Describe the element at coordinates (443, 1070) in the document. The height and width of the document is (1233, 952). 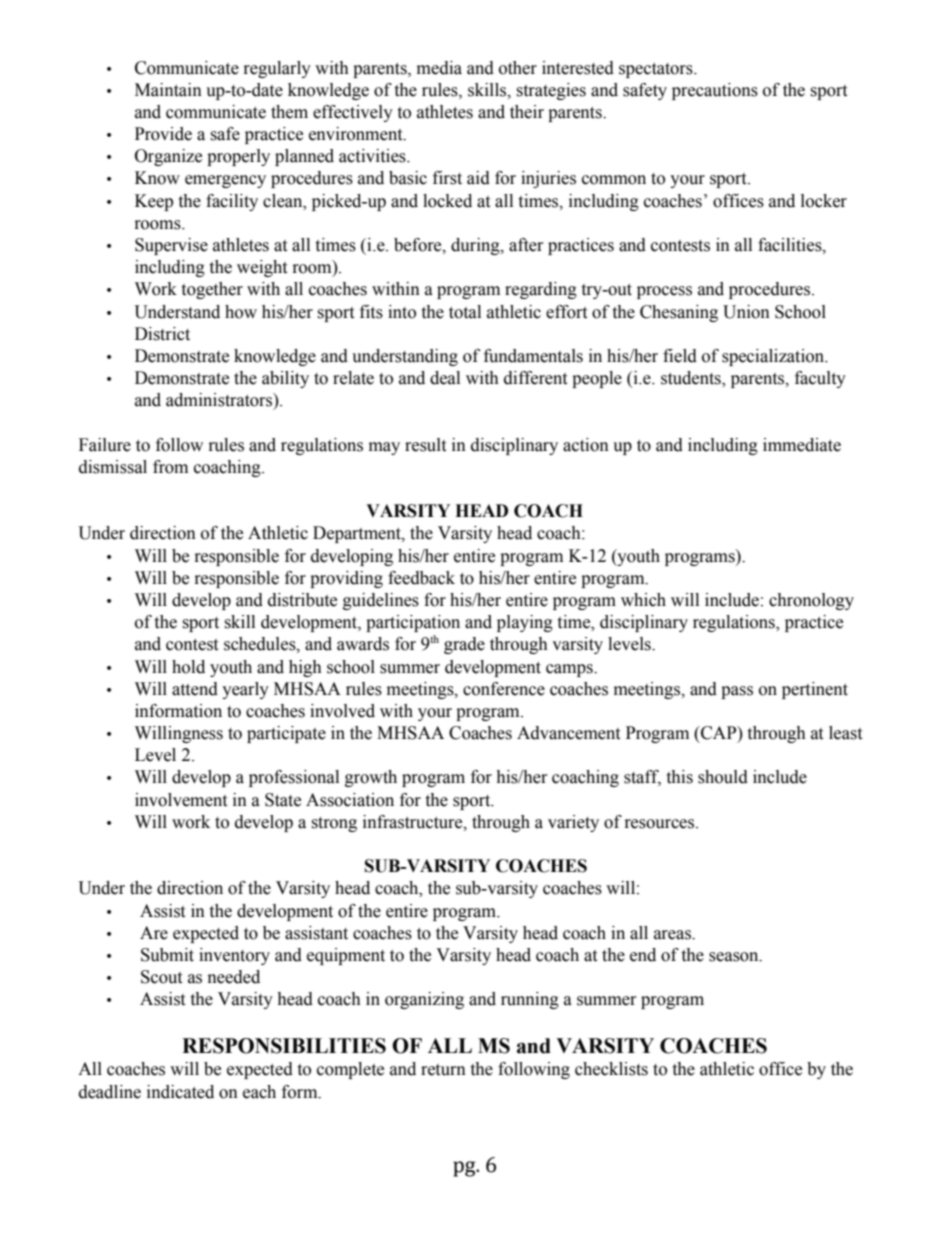
I see `return` at that location.
